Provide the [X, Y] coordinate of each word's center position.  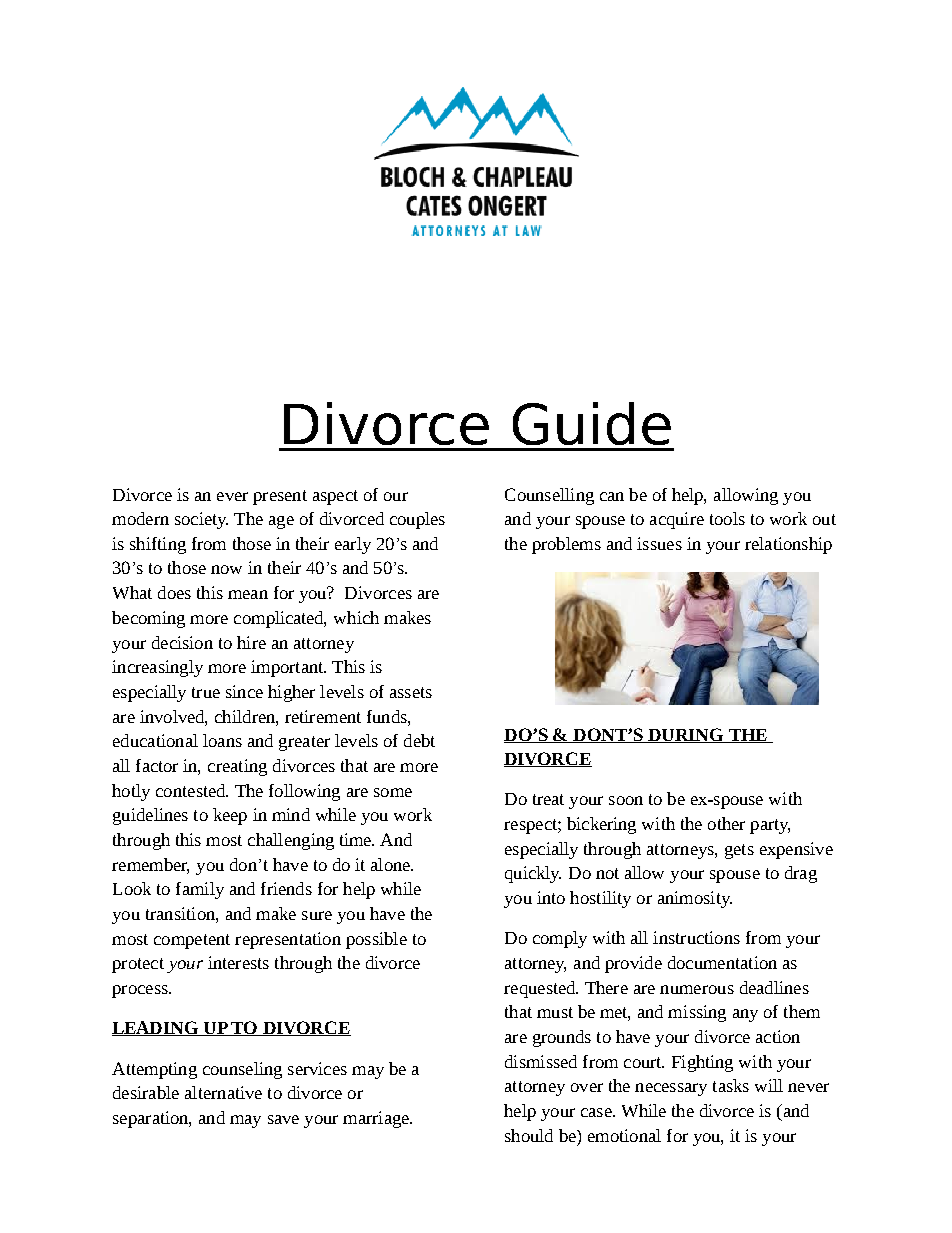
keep [230, 816]
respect [531, 826]
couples [417, 520]
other [726, 823]
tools [727, 518]
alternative [223, 1092]
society [201, 520]
